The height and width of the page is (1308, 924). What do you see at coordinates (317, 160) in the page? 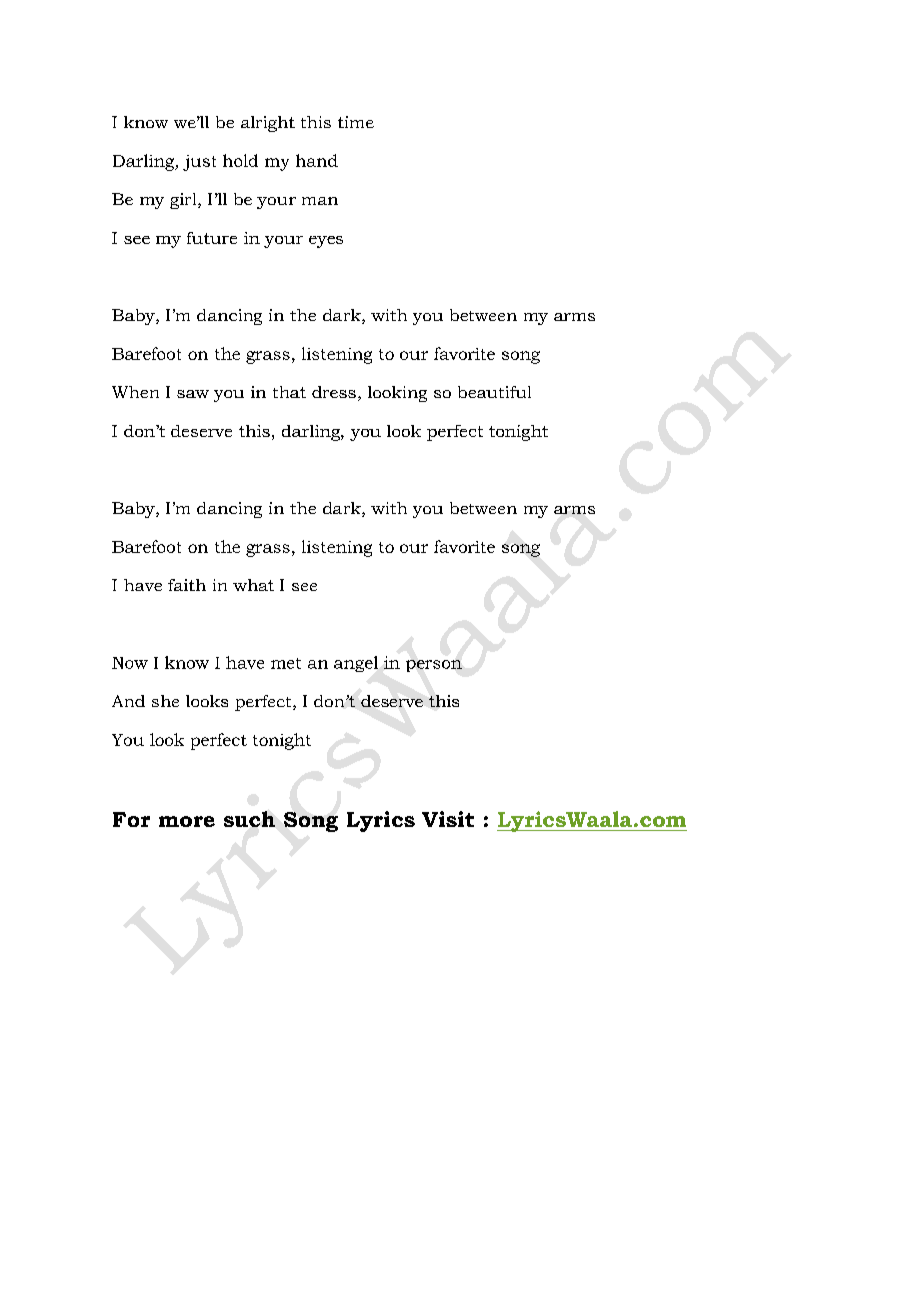
I see `hand` at bounding box center [317, 160].
